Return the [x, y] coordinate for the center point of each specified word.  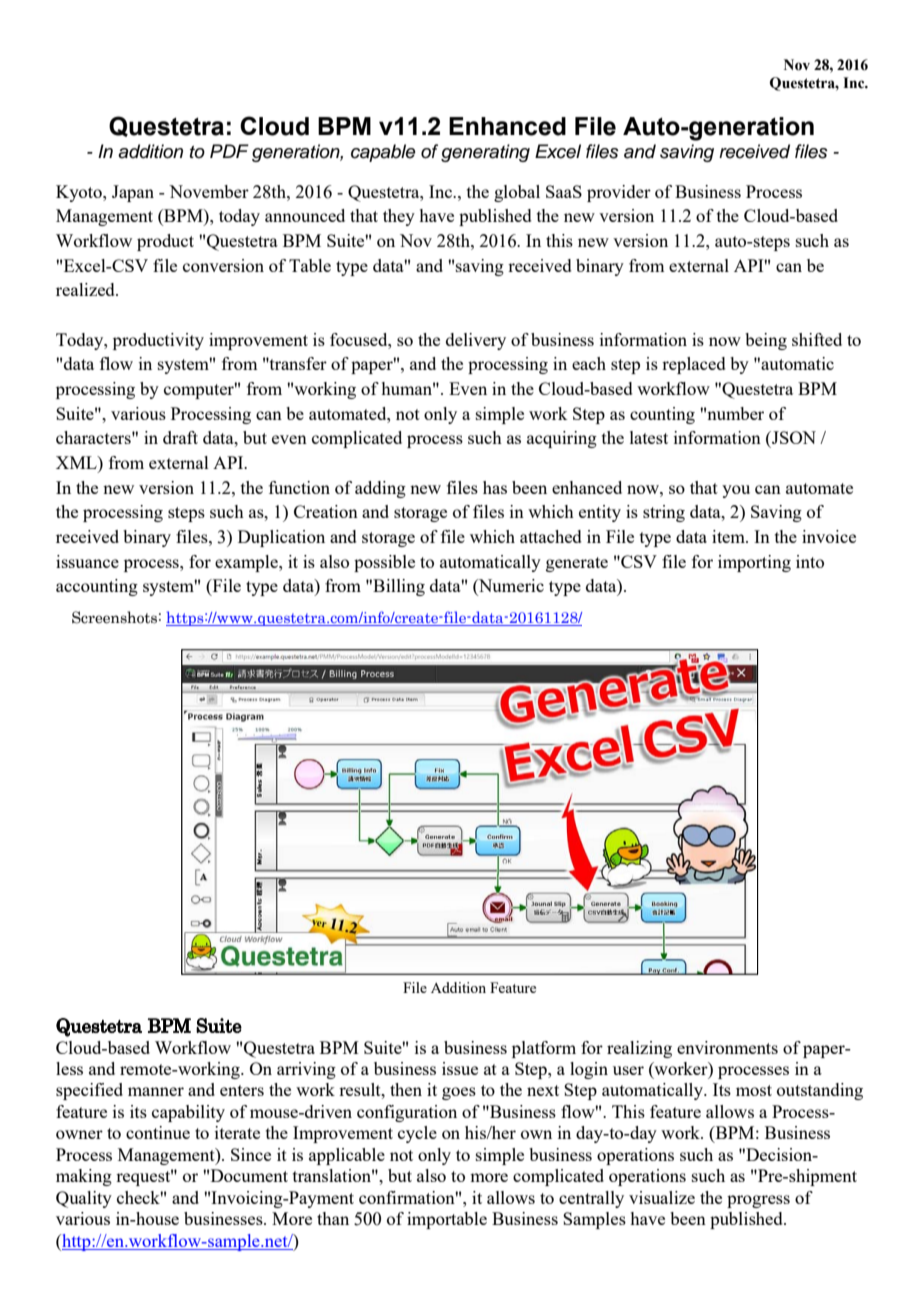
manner [156, 1091]
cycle [417, 1134]
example [247, 563]
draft [180, 437]
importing [754, 563]
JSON [793, 437]
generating [485, 153]
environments [727, 1047]
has [495, 487]
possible [384, 563]
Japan [133, 193]
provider [619, 193]
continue [158, 1132]
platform [544, 1049]
